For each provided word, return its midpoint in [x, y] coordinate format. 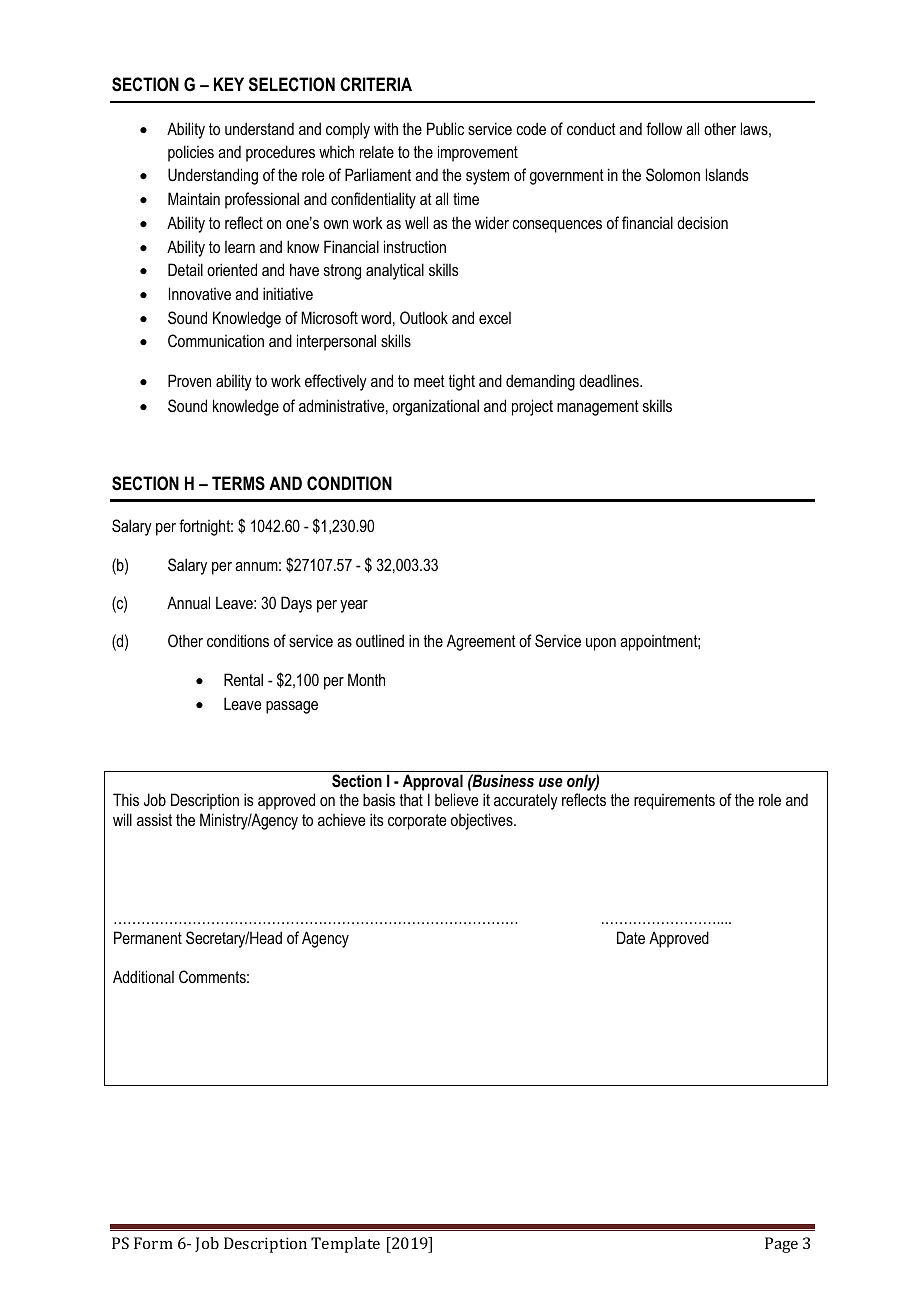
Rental [243, 679]
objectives [483, 821]
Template [345, 1245]
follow [664, 128]
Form [153, 1243]
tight [461, 382]
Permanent [148, 937]
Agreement [481, 642]
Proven [189, 380]
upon [601, 644]
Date [631, 937]
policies [191, 153]
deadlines [610, 380]
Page [781, 1245]
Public [445, 128]
